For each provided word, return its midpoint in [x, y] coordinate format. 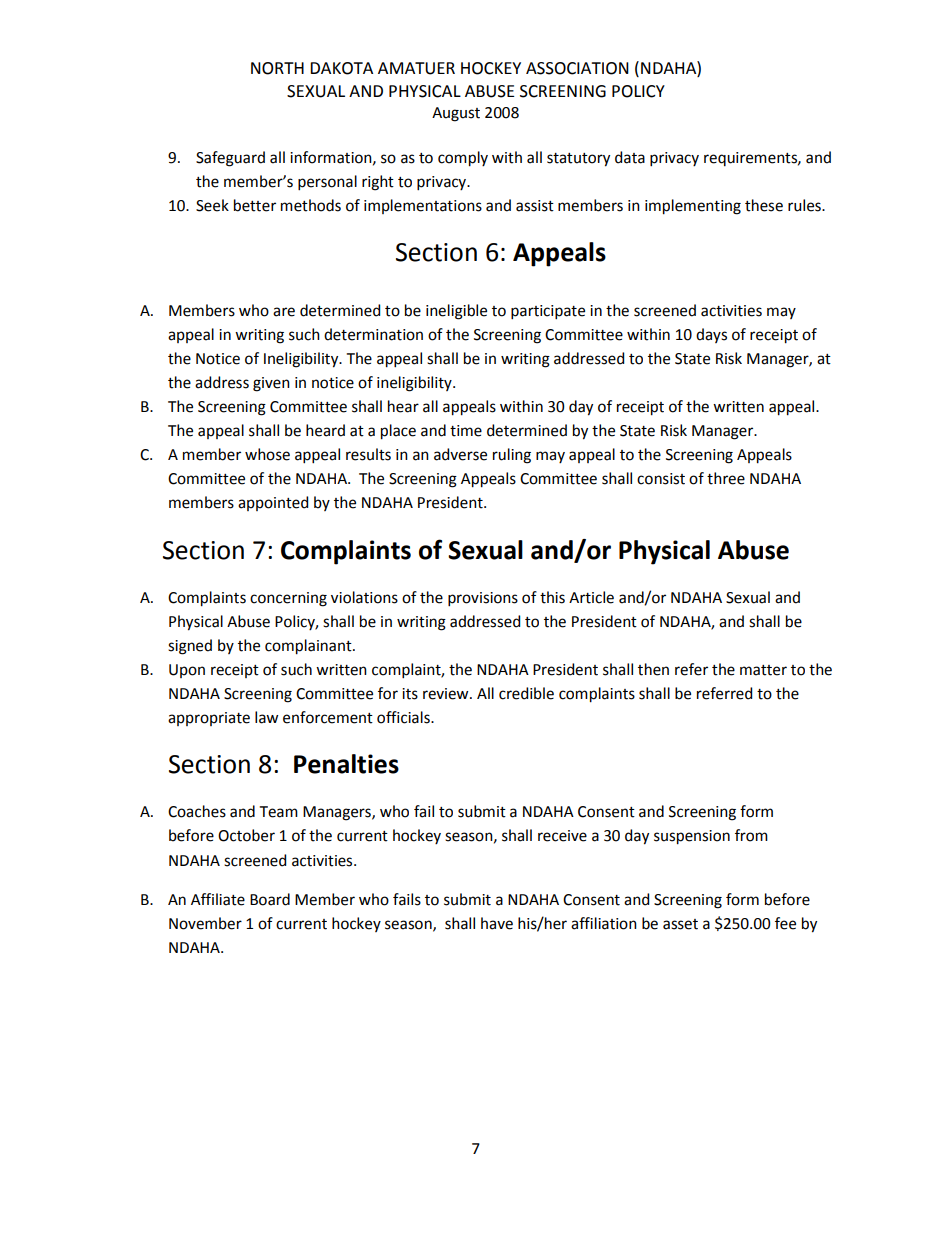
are [284, 312]
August [456, 114]
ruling [512, 456]
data [630, 157]
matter [763, 670]
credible [526, 693]
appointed [273, 503]
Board [270, 899]
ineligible [456, 312]
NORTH [277, 68]
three [726, 478]
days [711, 335]
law [266, 717]
